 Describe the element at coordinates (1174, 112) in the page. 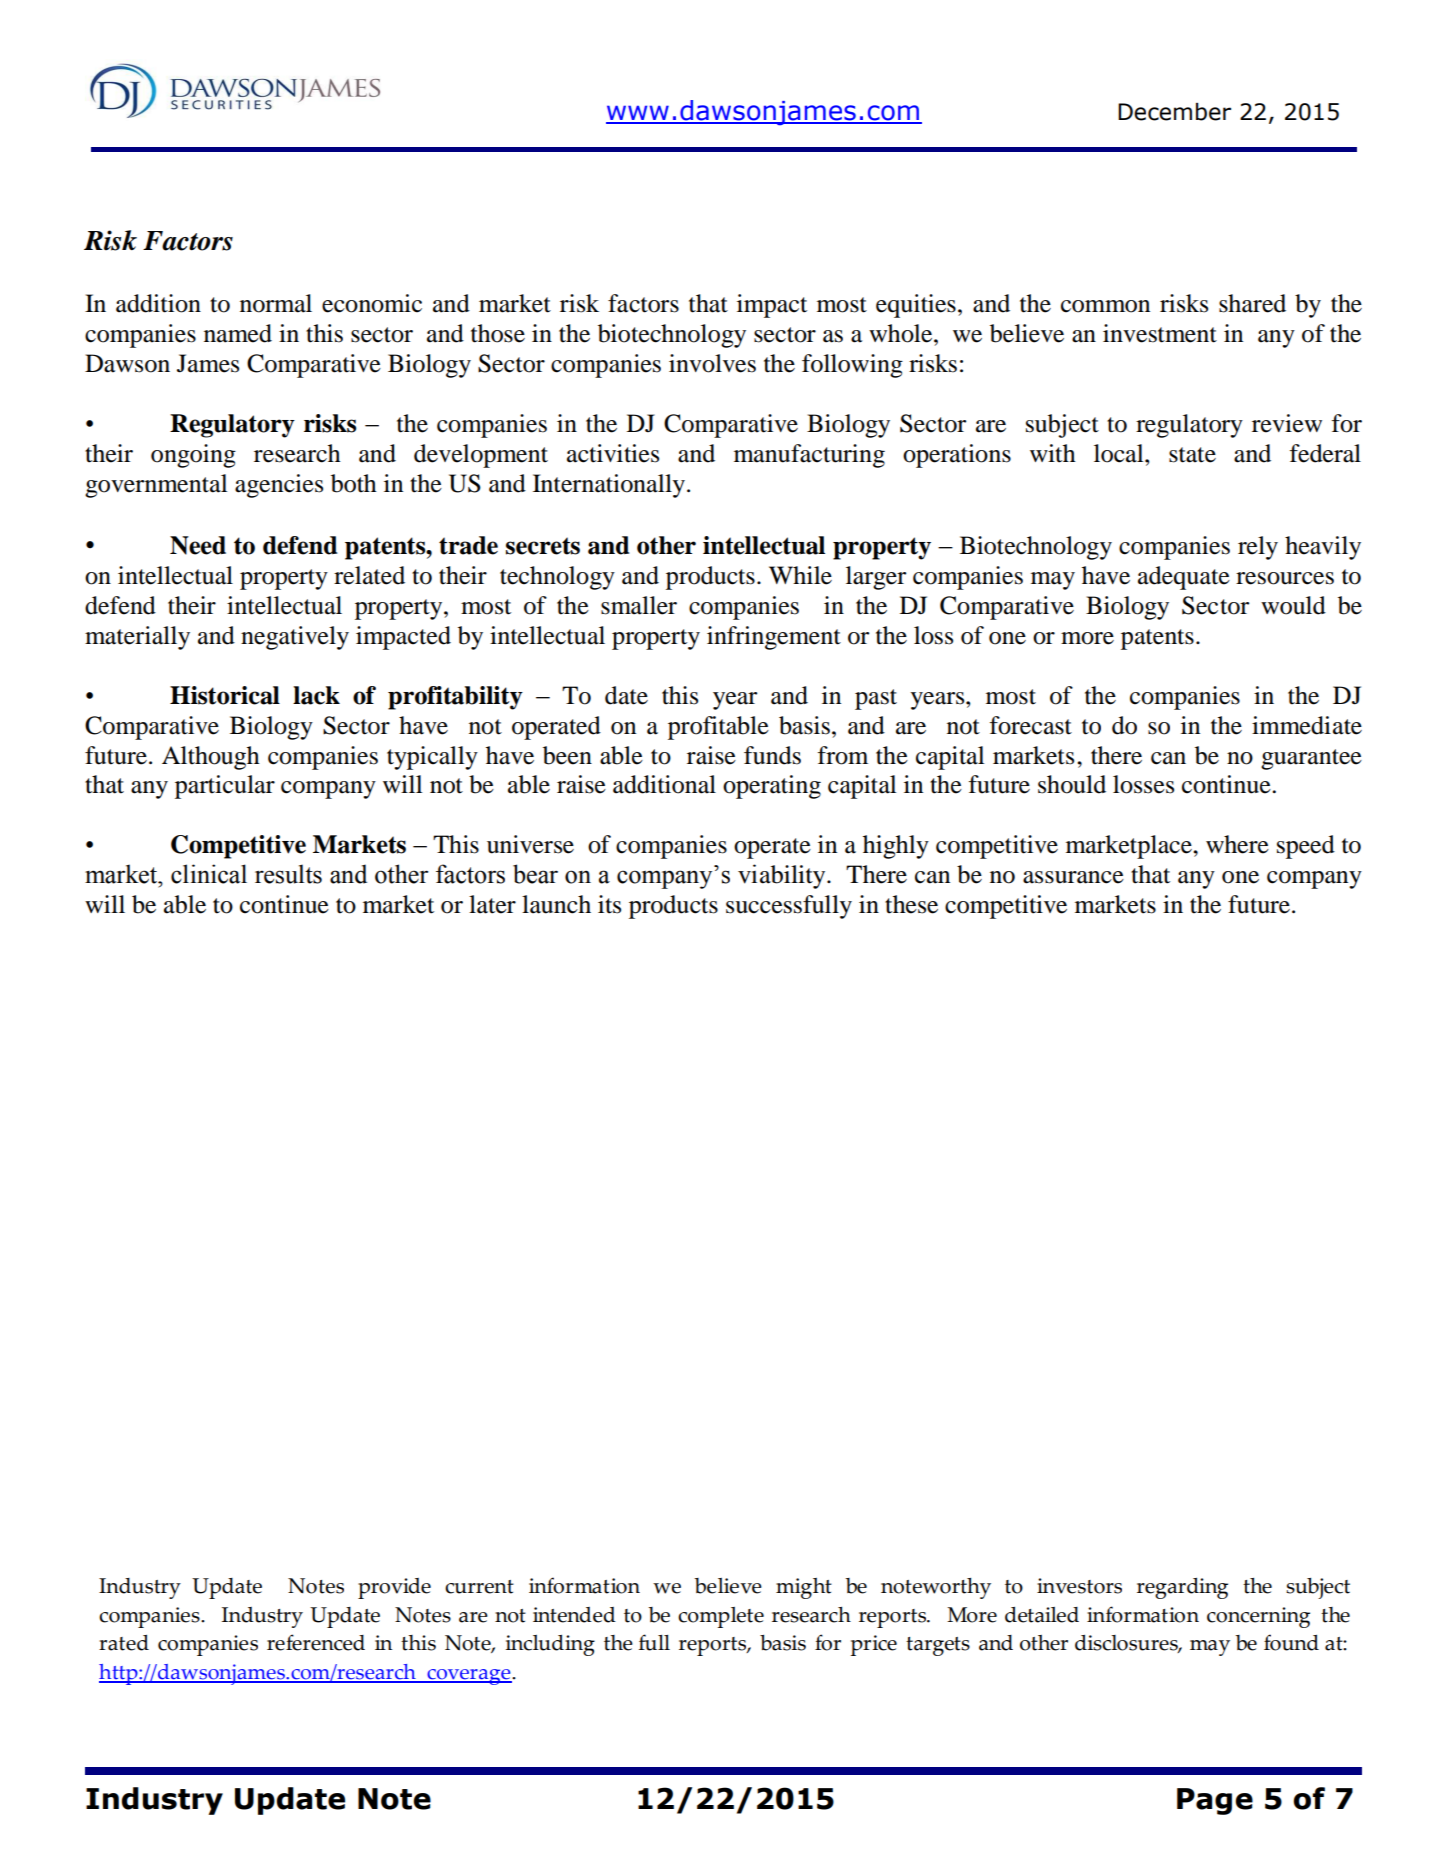

I see `December` at that location.
